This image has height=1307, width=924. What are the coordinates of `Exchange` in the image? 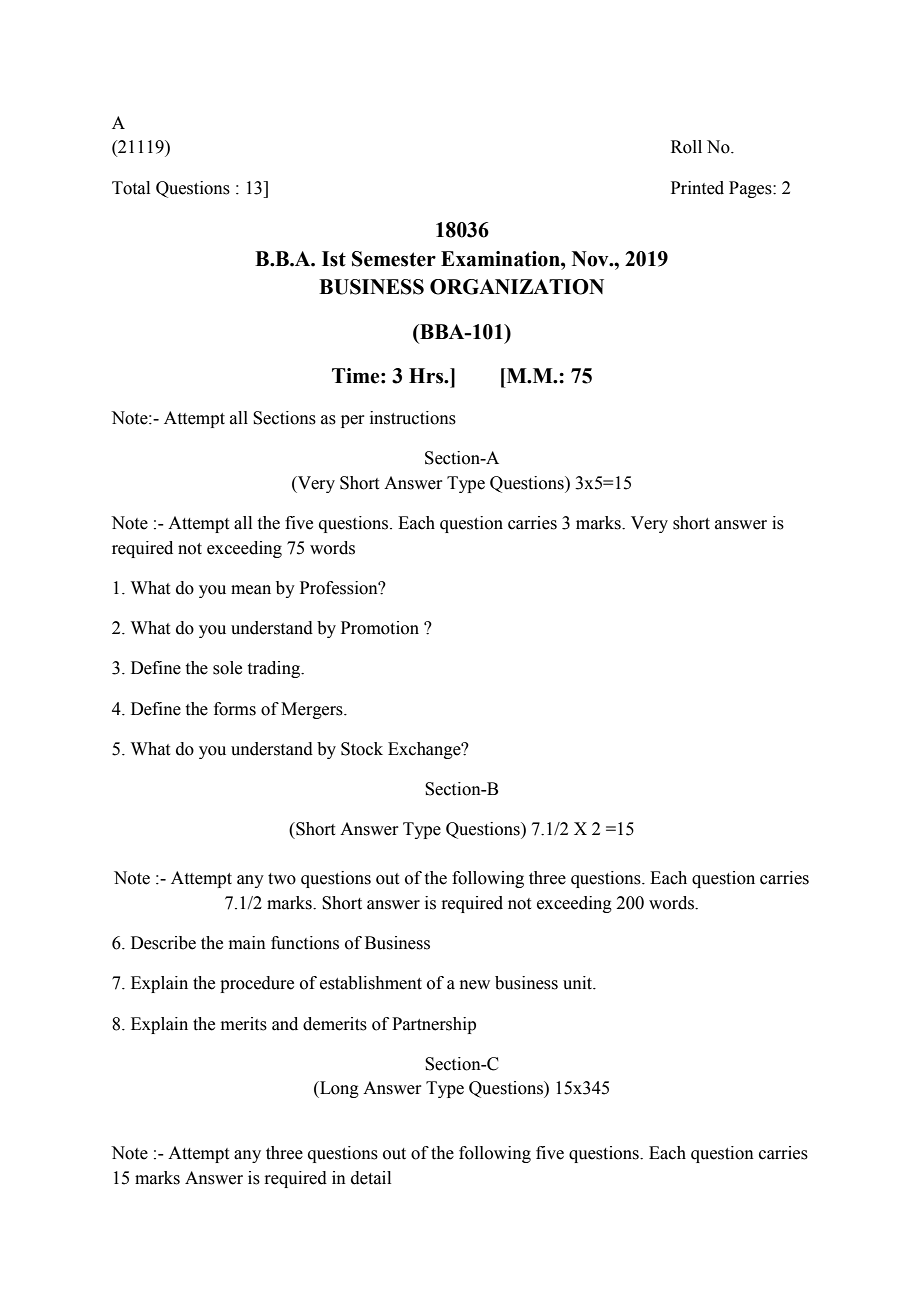 It's located at (425, 750).
